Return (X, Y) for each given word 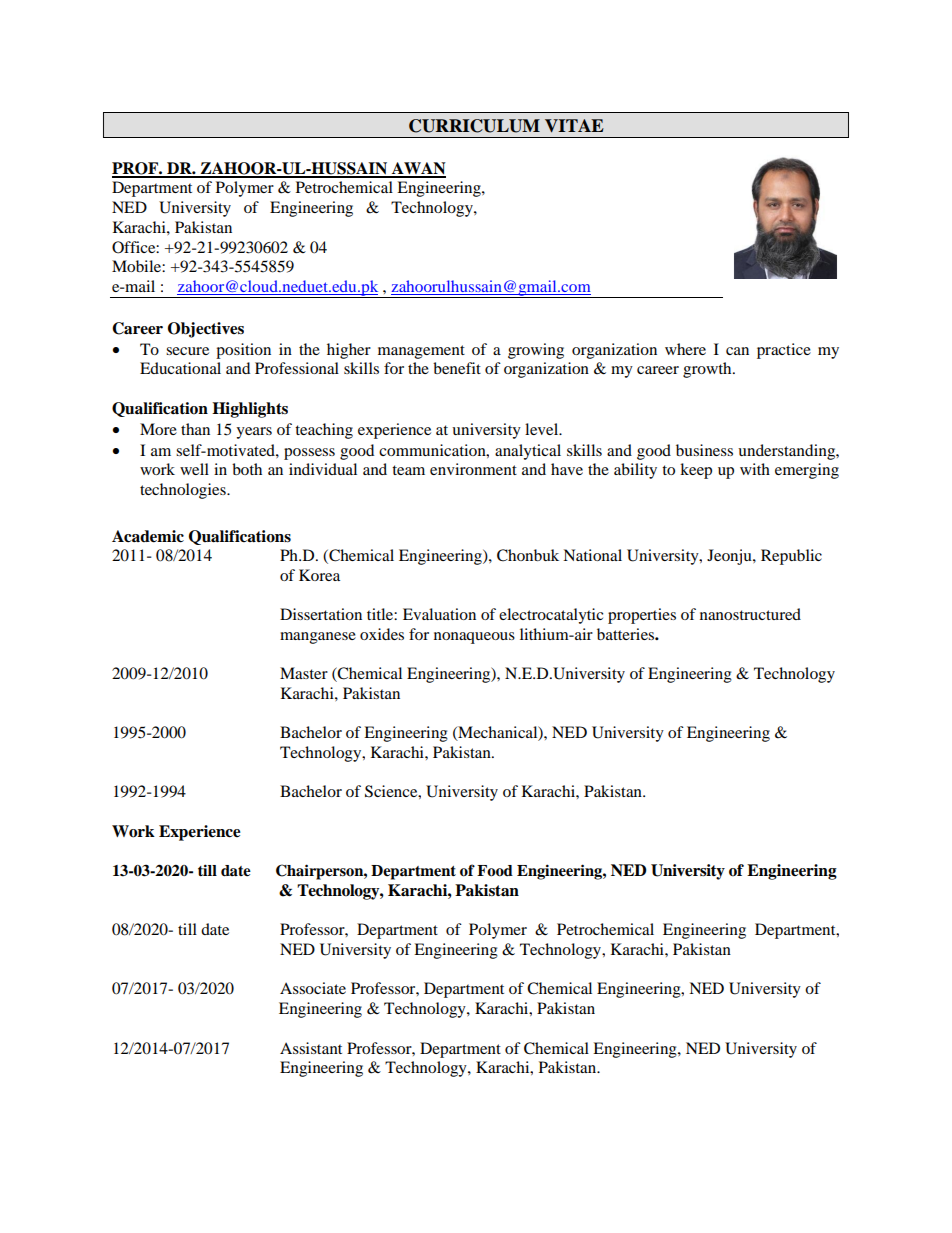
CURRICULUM (474, 126)
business (704, 450)
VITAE (574, 125)
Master (304, 673)
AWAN (418, 169)
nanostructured (750, 614)
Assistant (311, 1048)
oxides (382, 634)
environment (473, 469)
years (254, 433)
